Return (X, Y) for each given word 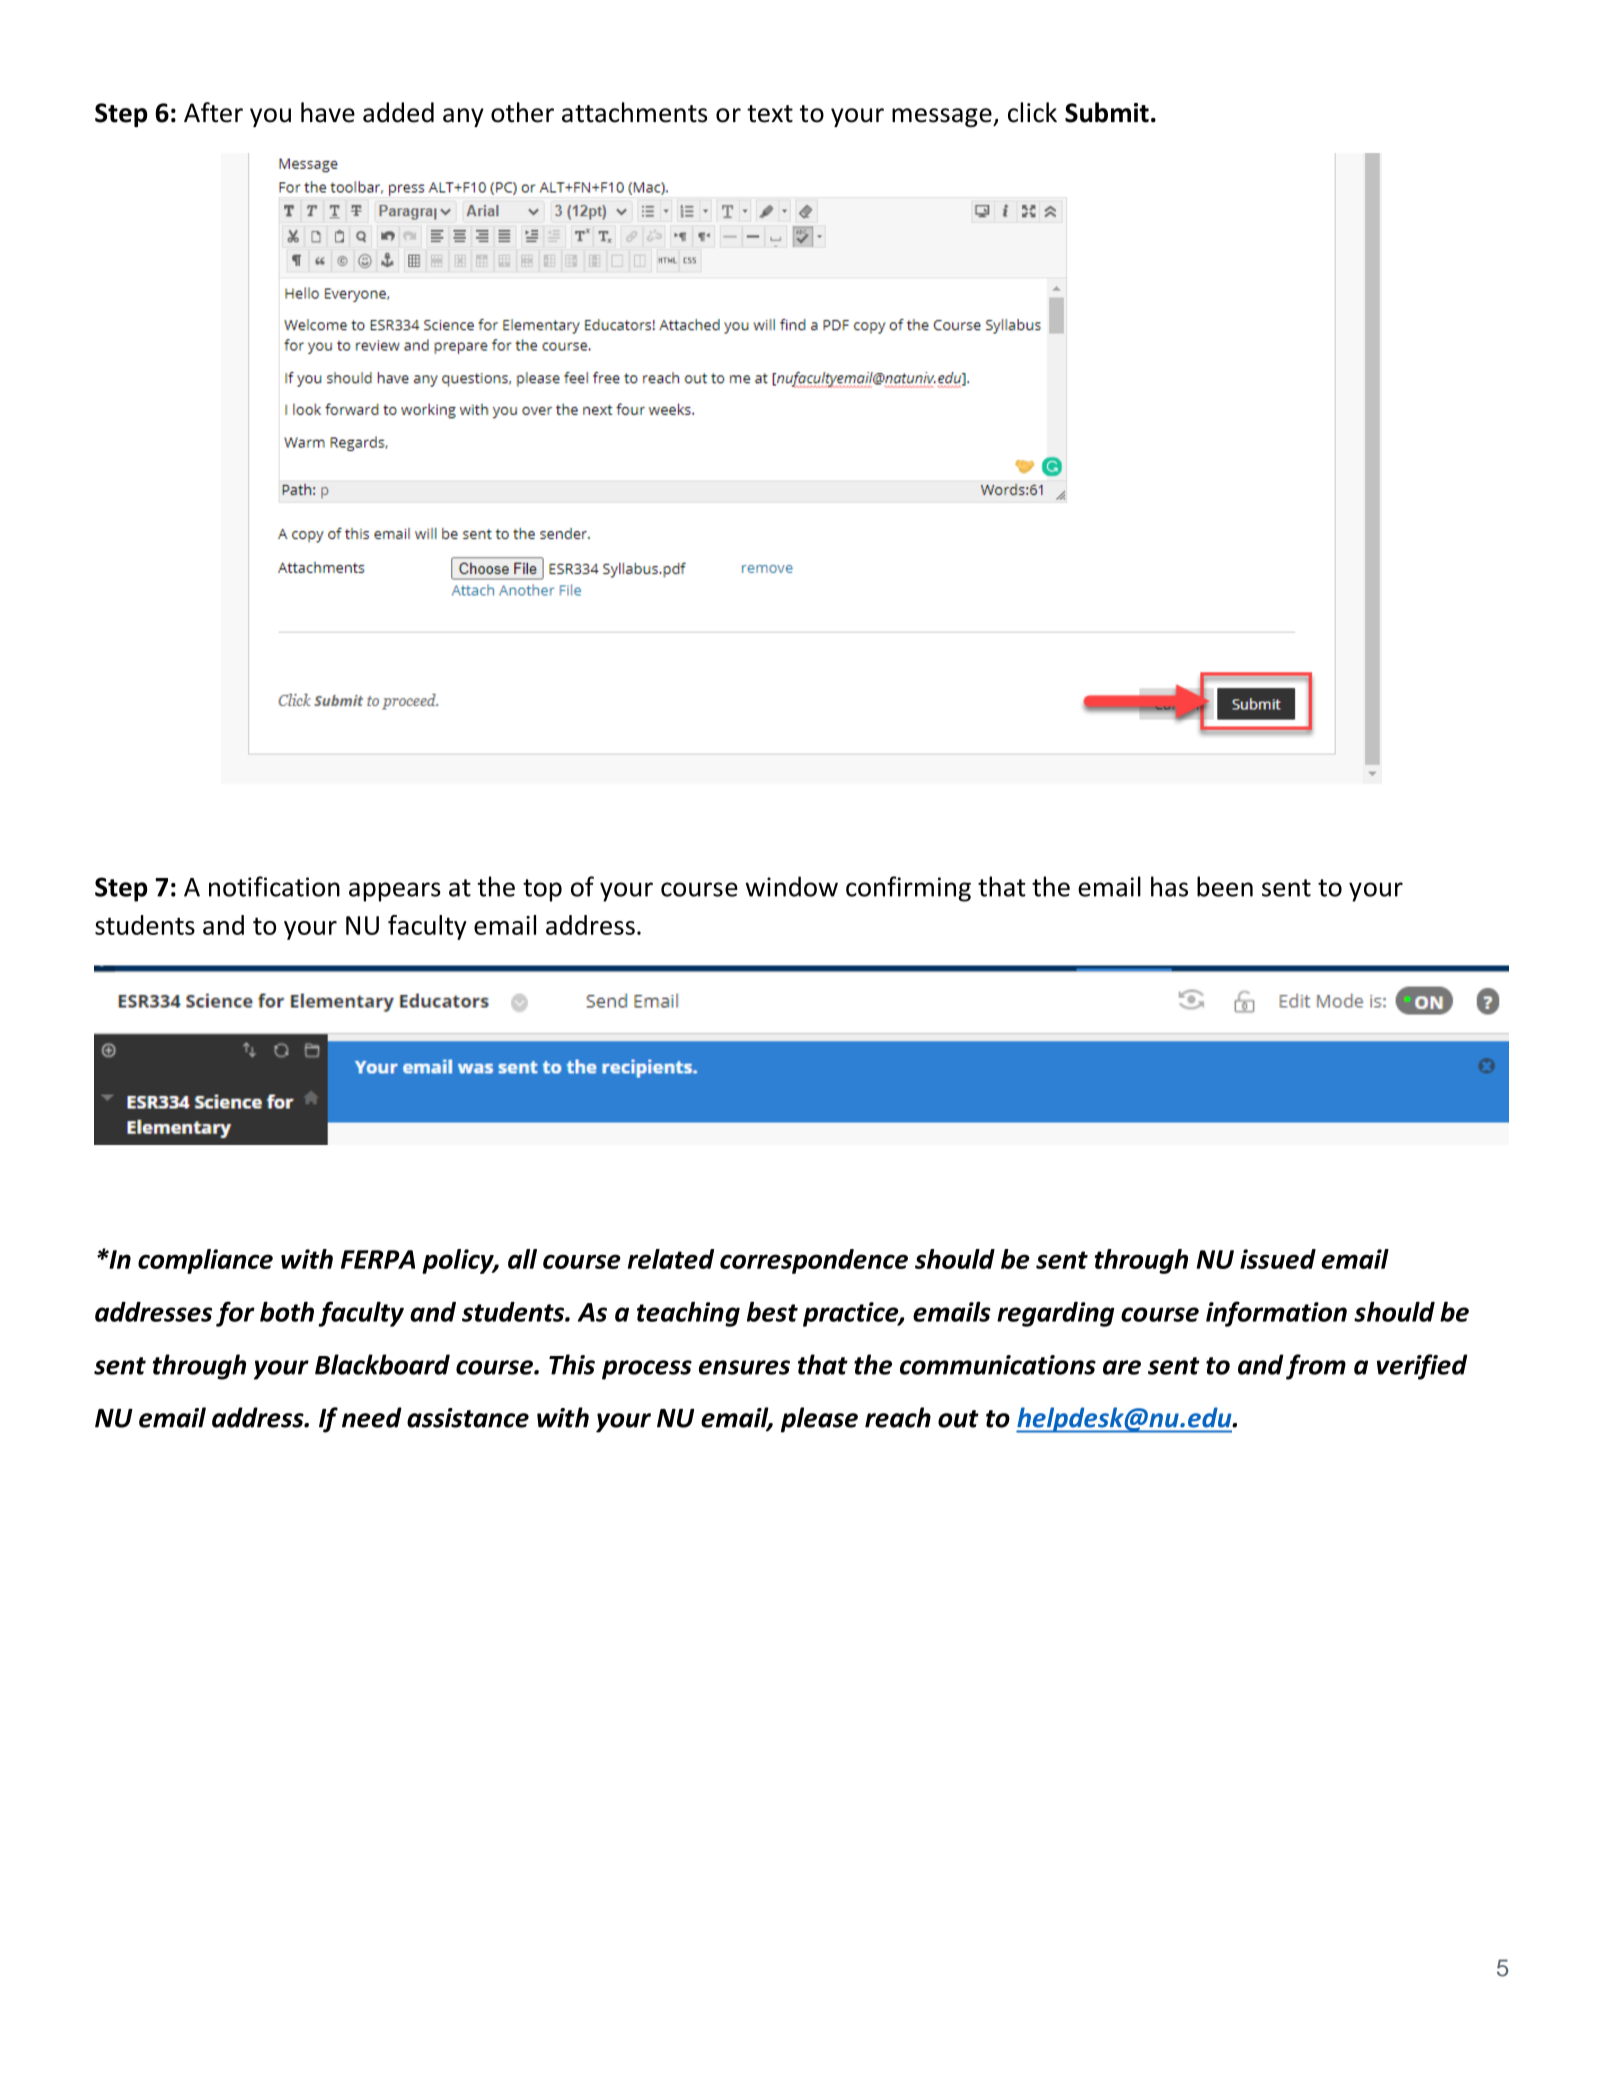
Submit (1107, 112)
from (1316, 1367)
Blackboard (382, 1364)
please (819, 1420)
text (770, 114)
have (328, 112)
